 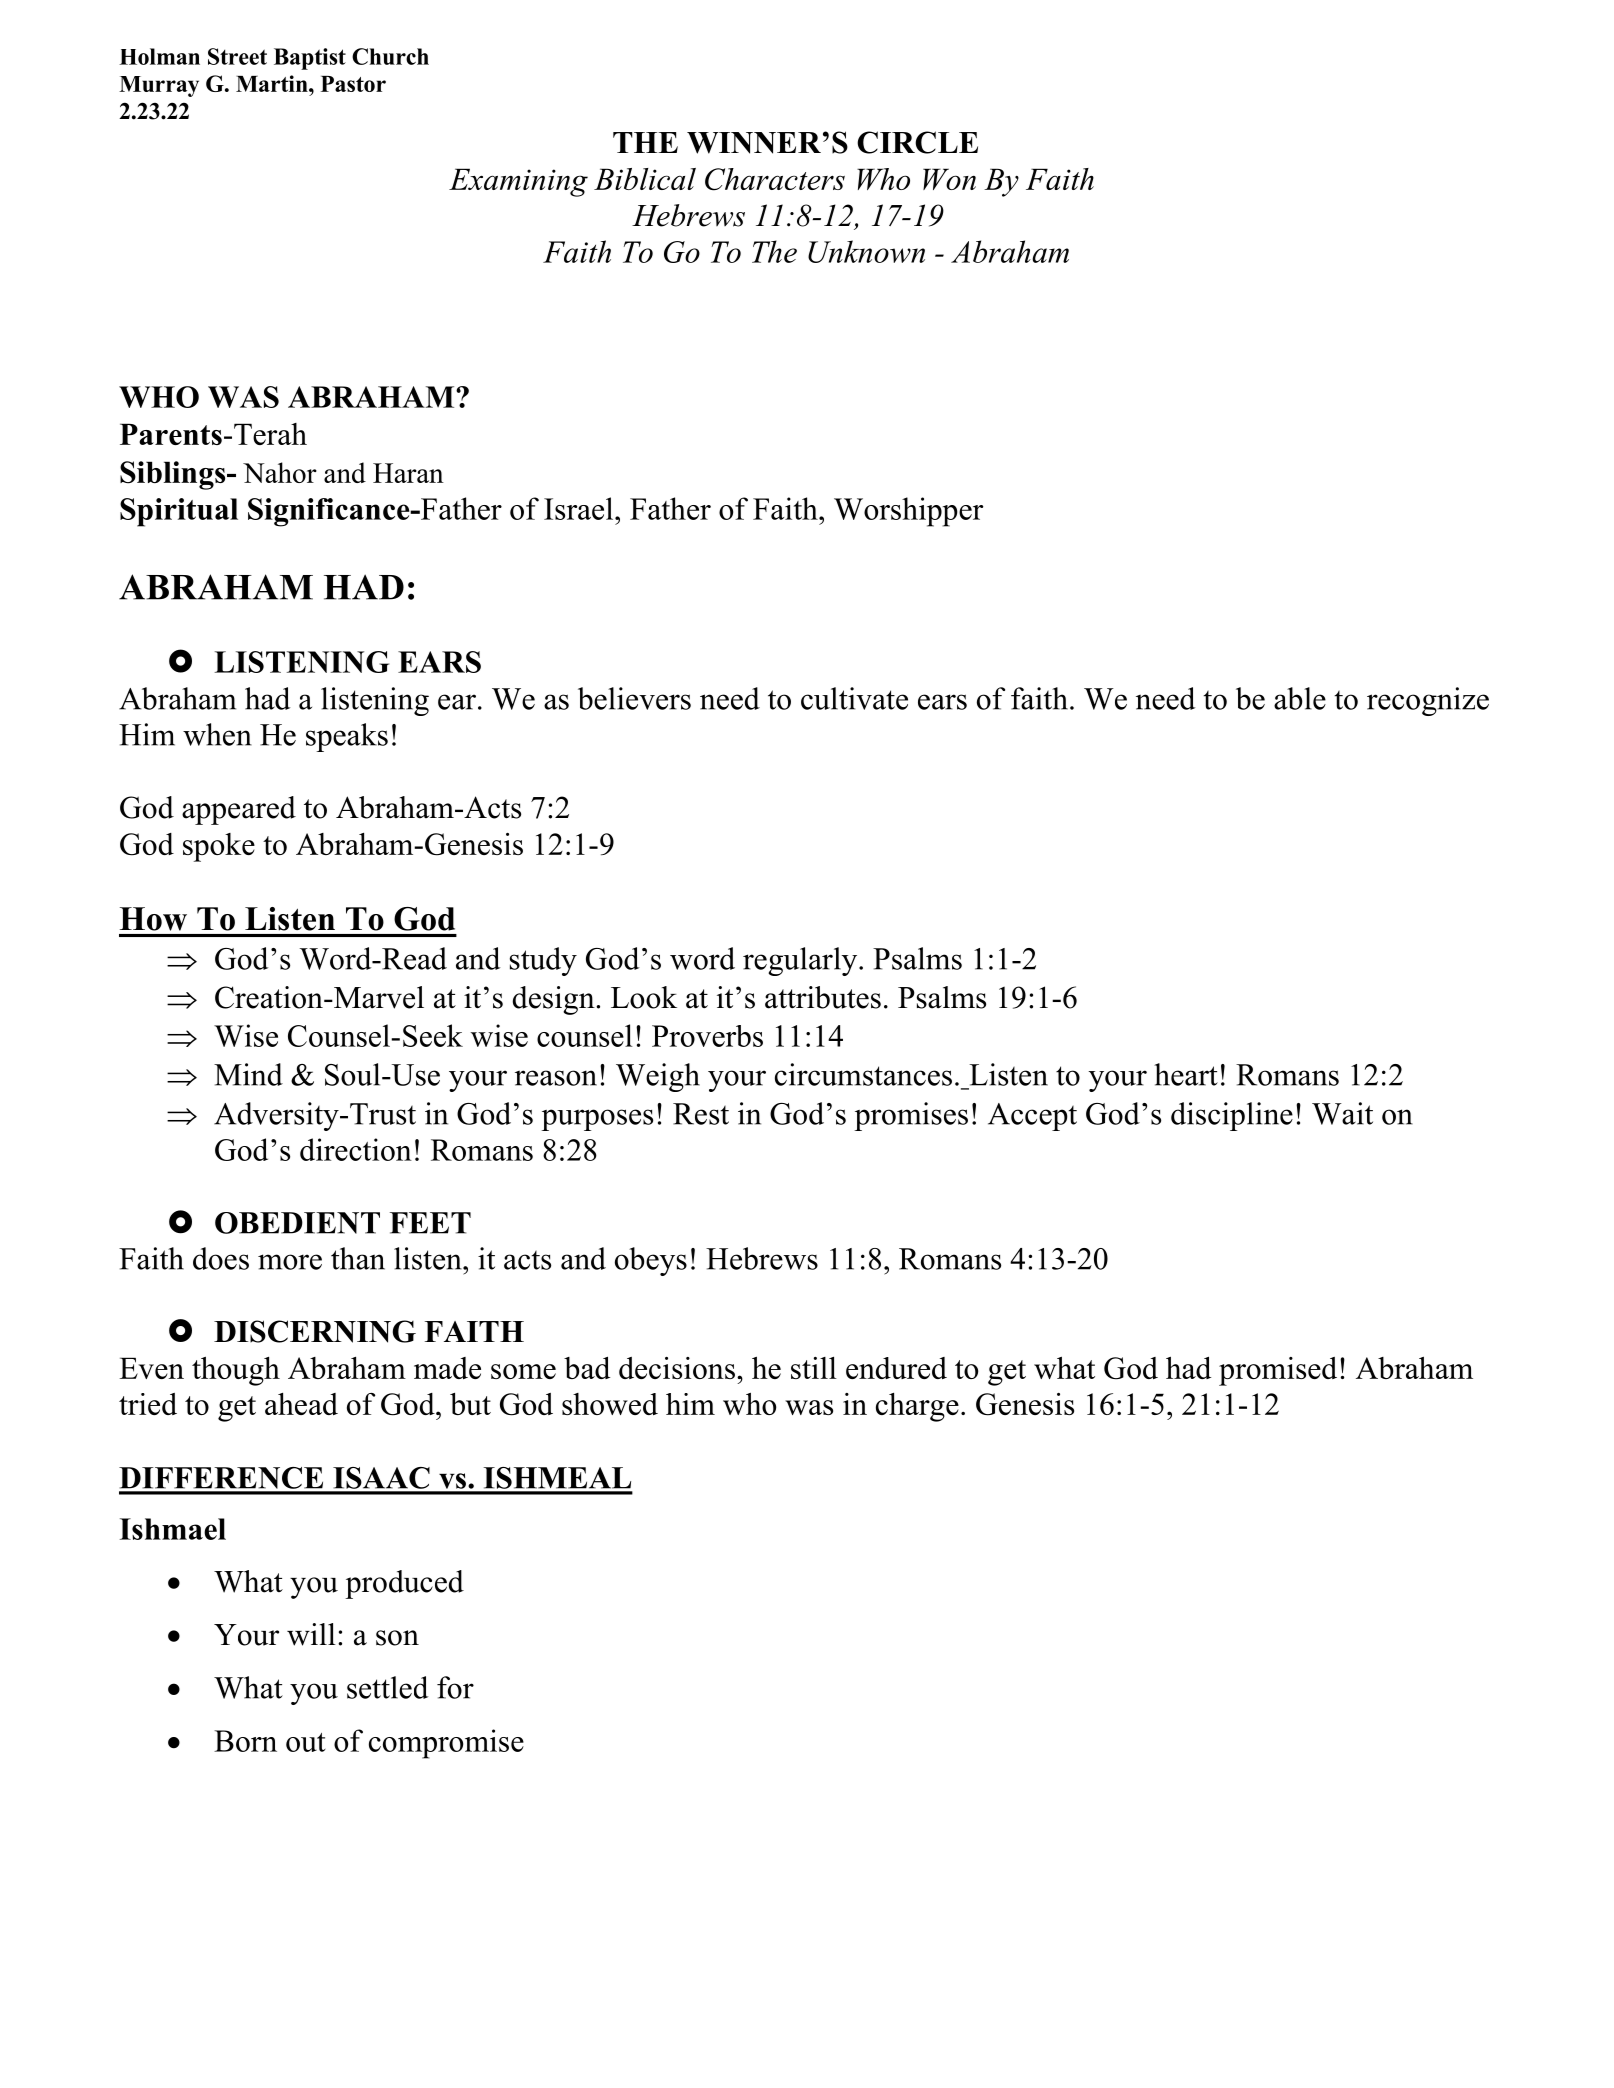 What do you see at coordinates (1278, 1371) in the screenshot?
I see `promised` at bounding box center [1278, 1371].
